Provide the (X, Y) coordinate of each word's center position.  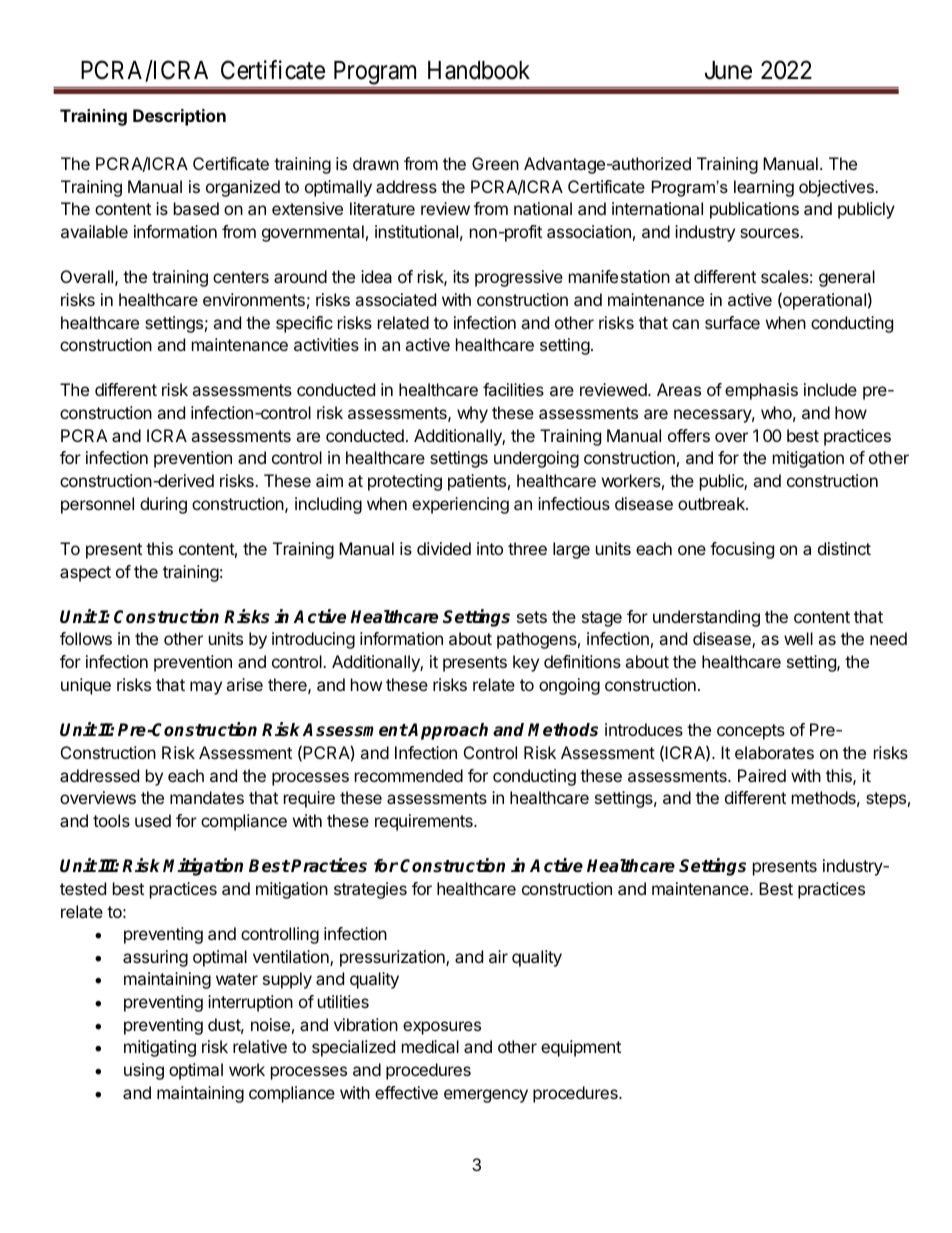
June (728, 70)
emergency (486, 1096)
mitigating (160, 1048)
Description (179, 117)
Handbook (479, 70)
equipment (581, 1048)
